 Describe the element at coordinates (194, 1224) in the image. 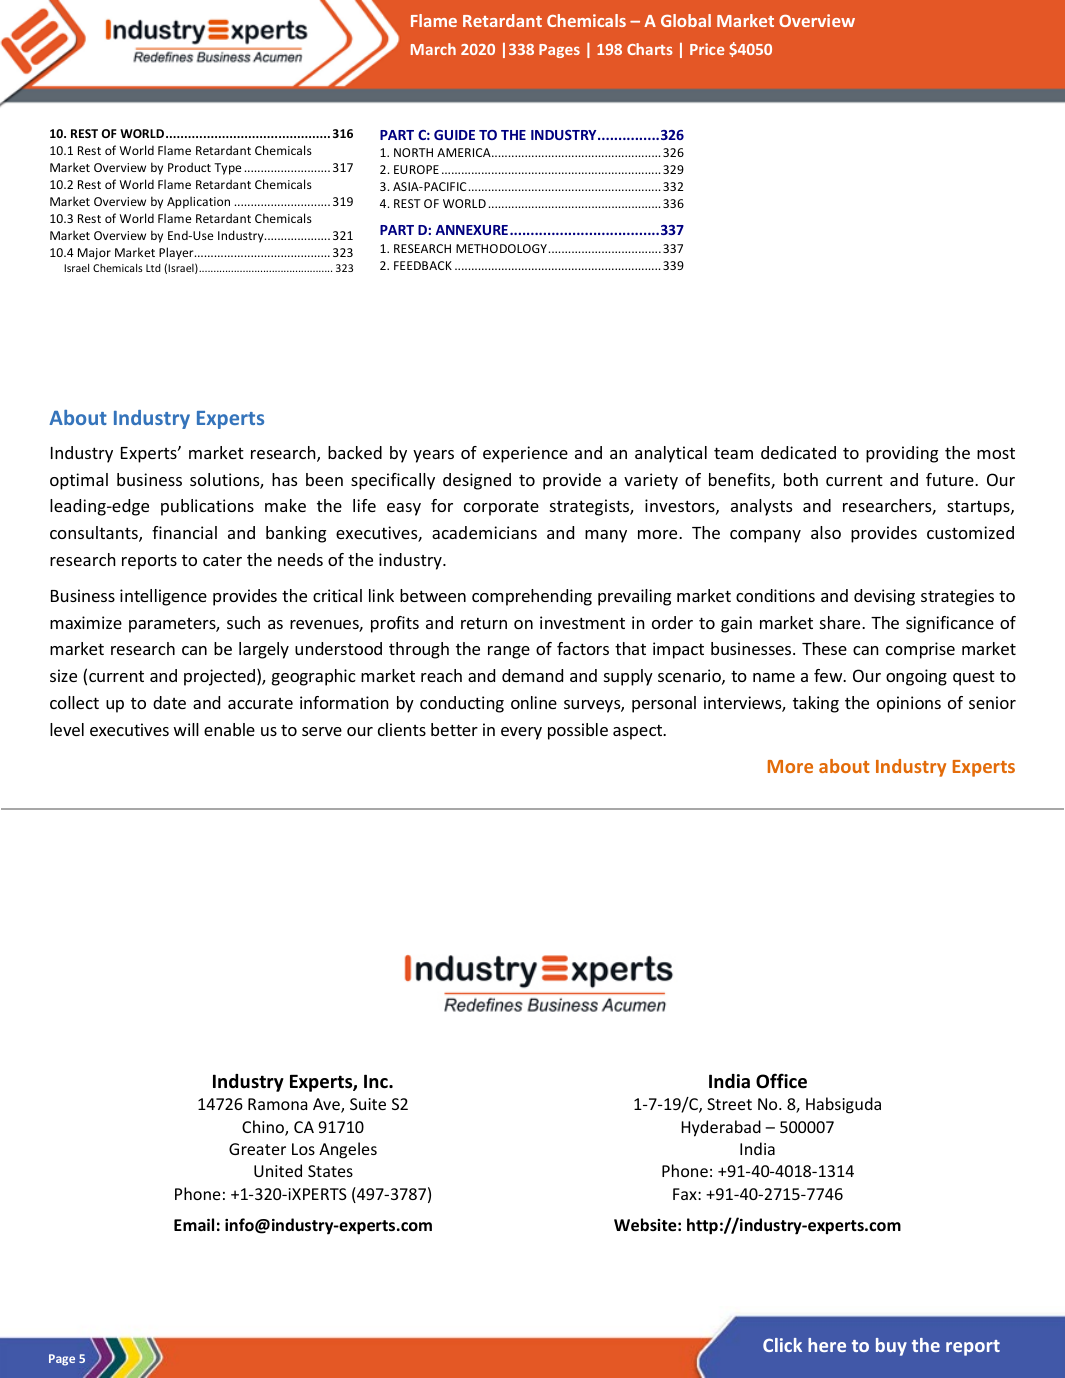

I see `Email` at that location.
